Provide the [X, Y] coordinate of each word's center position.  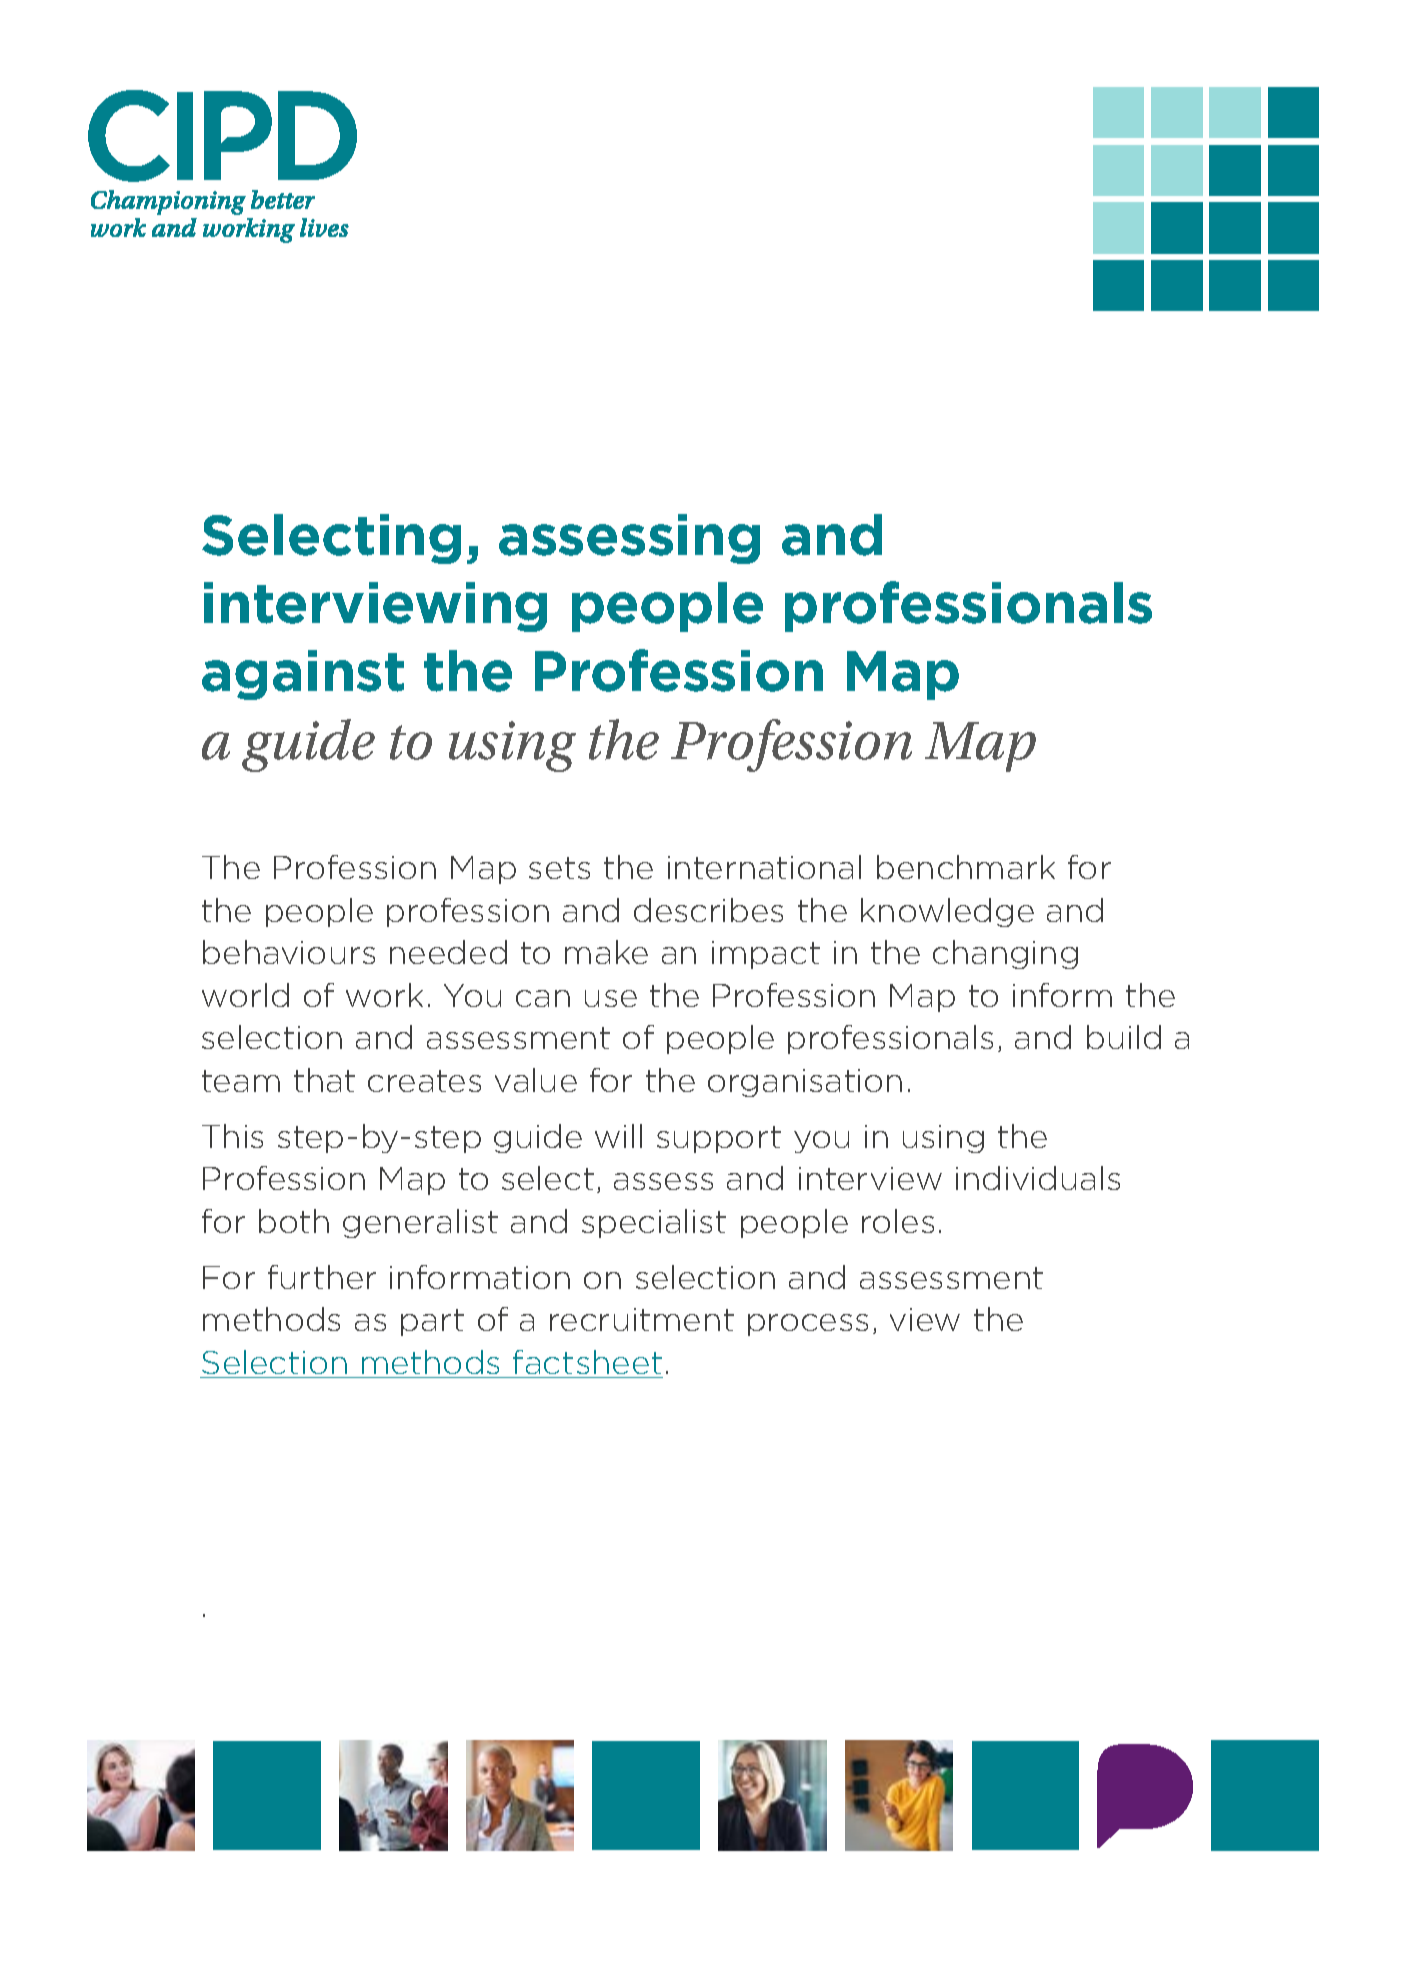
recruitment [642, 1319]
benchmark [966, 867]
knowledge [947, 912]
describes [708, 910]
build [1124, 1037]
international [764, 867]
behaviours [289, 952]
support [719, 1139]
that [324, 1080]
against [303, 675]
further [322, 1277]
